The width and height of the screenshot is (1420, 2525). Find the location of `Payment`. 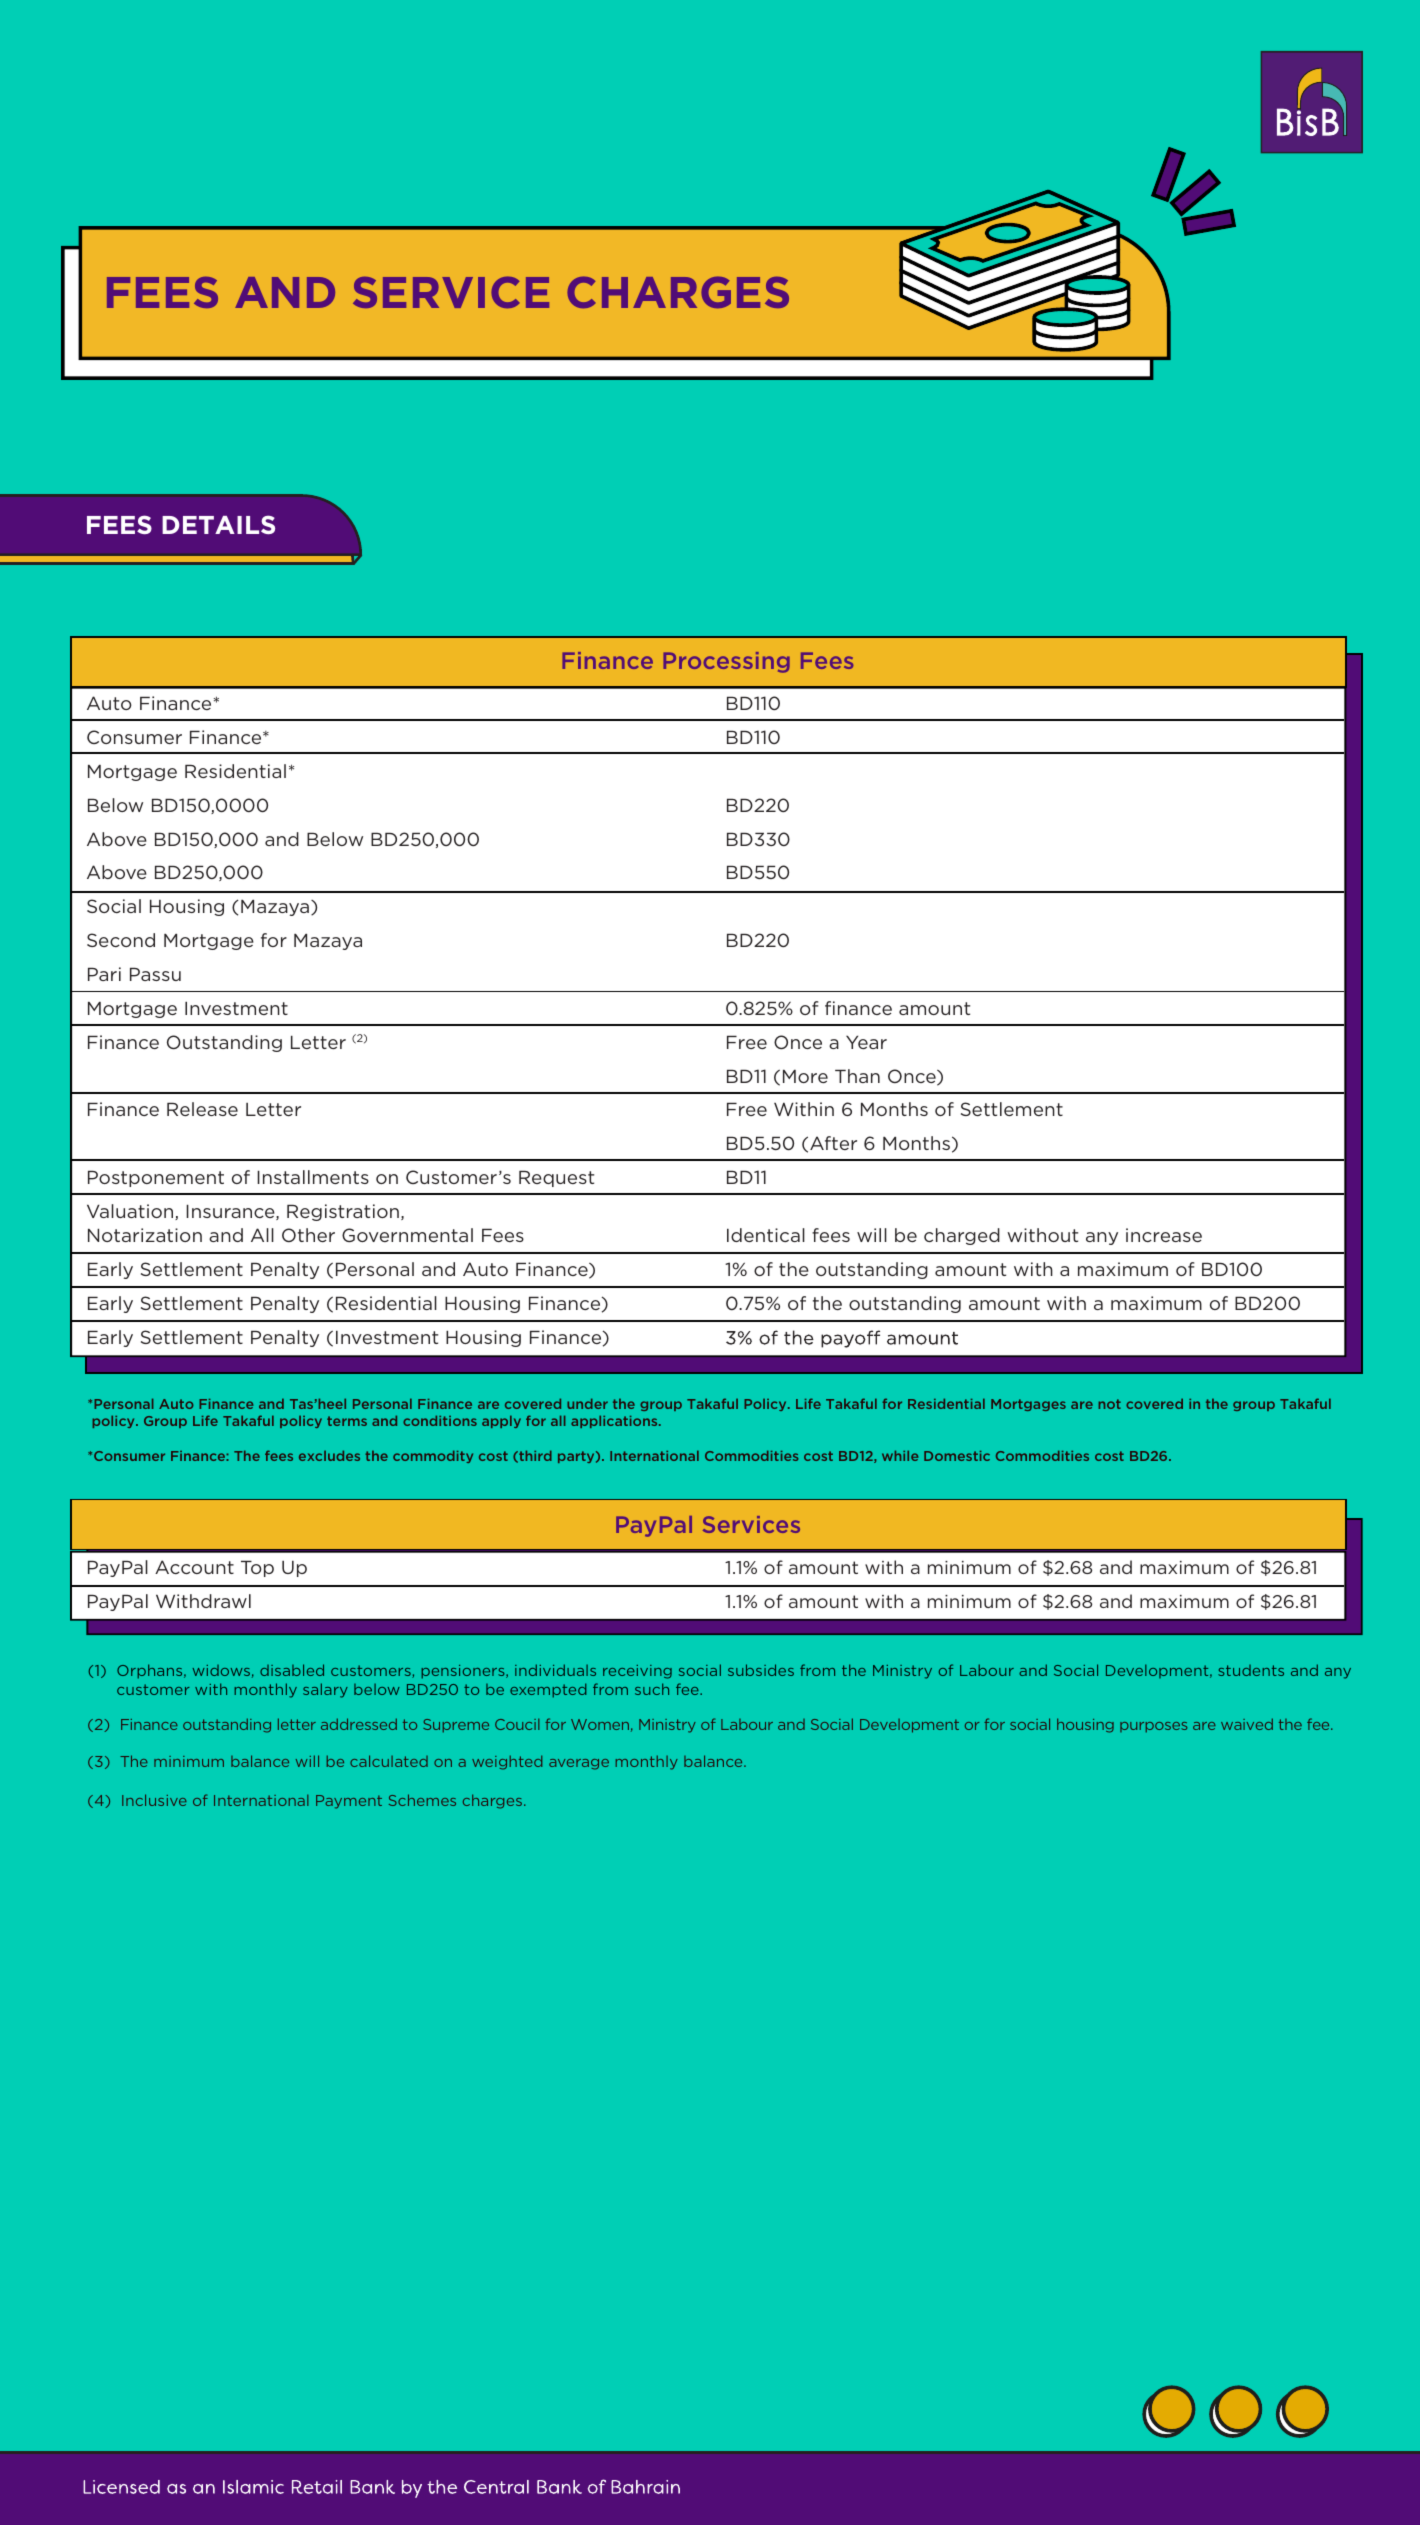

Payment is located at coordinates (349, 1802).
